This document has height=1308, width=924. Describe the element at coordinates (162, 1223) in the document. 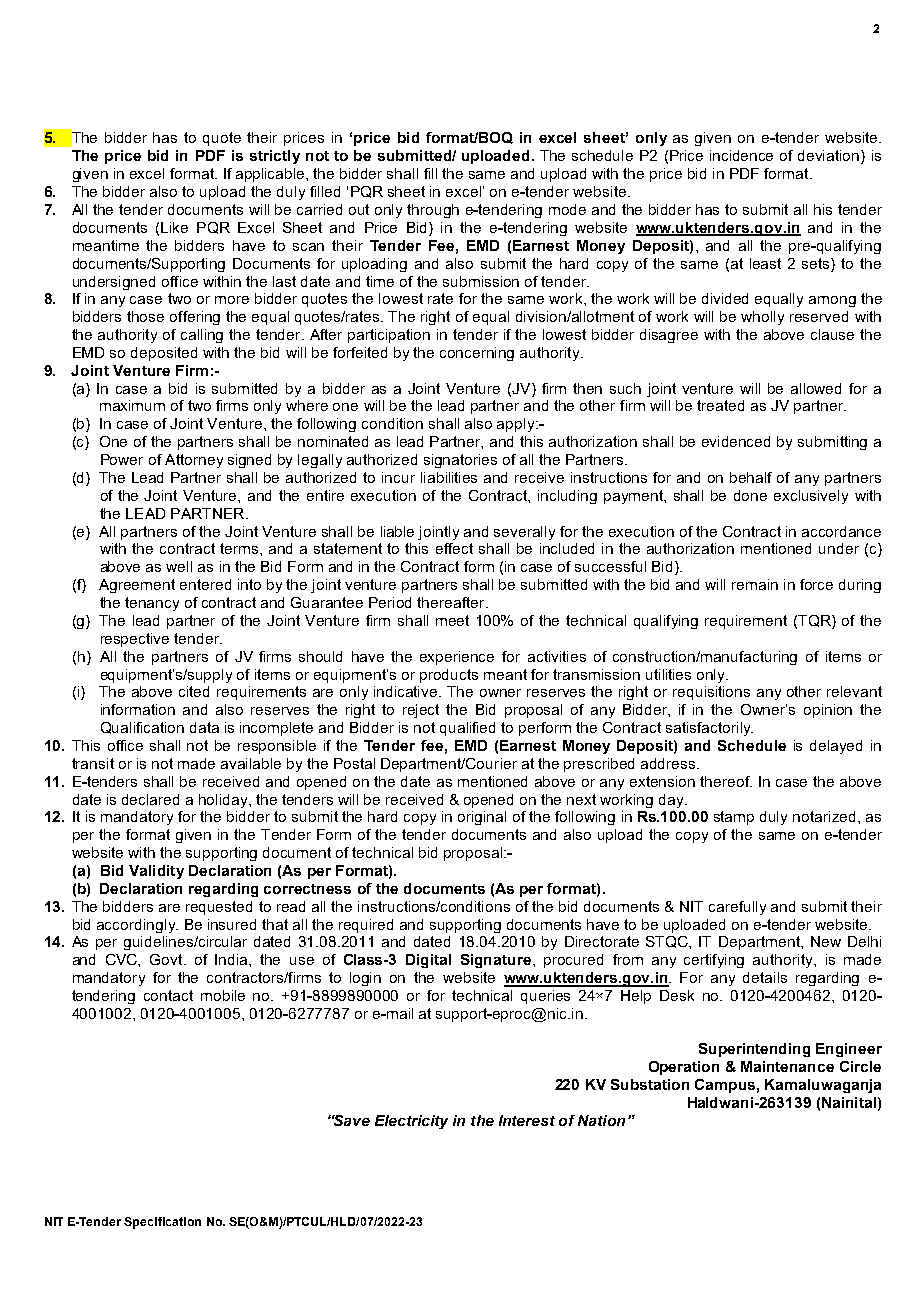

I see `Specification` at that location.
